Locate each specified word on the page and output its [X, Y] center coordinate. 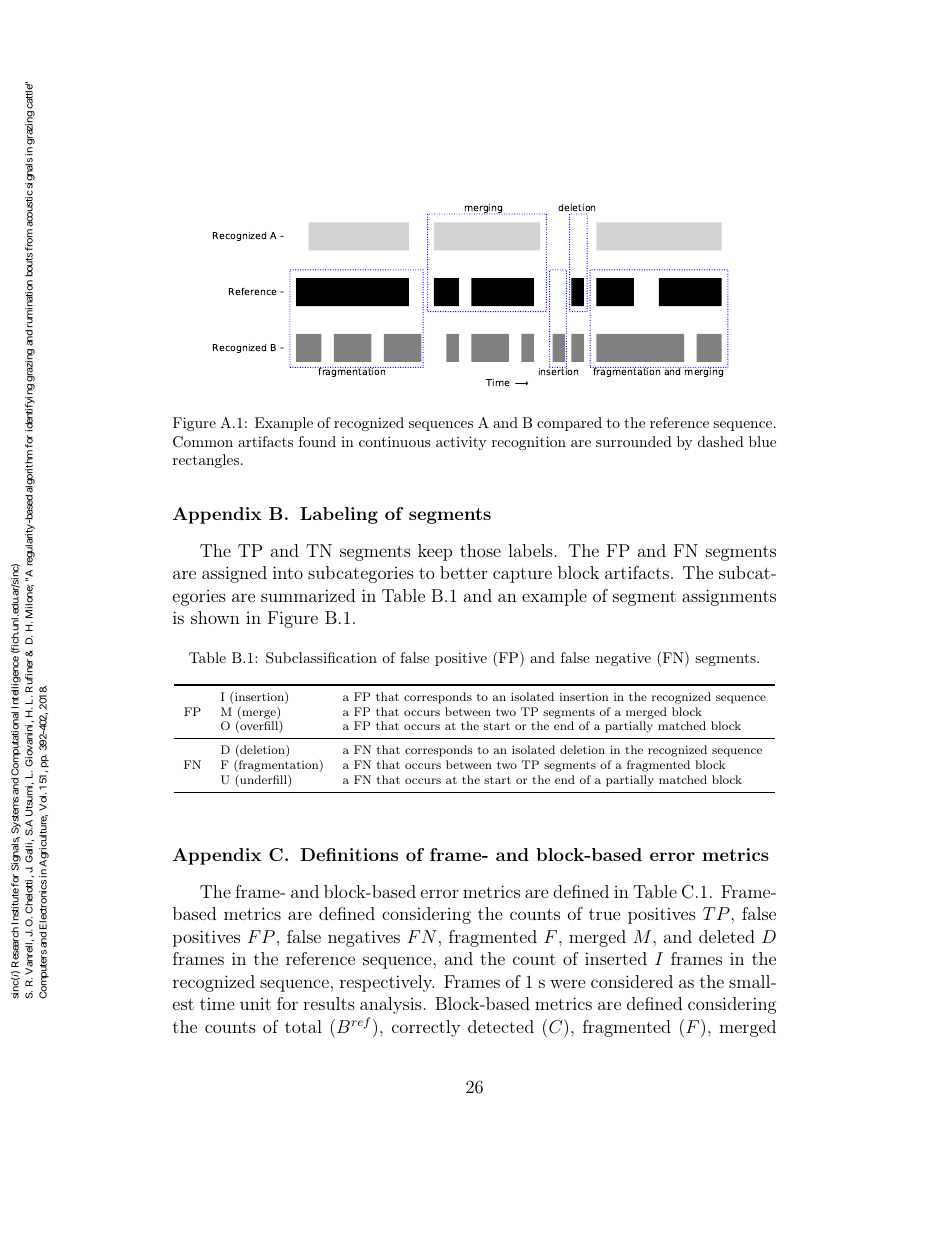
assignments [729, 597]
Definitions [349, 854]
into [288, 572]
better [463, 572]
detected [501, 1026]
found [317, 441]
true [604, 914]
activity [461, 443]
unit [255, 1004]
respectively [387, 983]
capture [522, 575]
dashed [721, 441]
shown [215, 617]
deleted [727, 936]
